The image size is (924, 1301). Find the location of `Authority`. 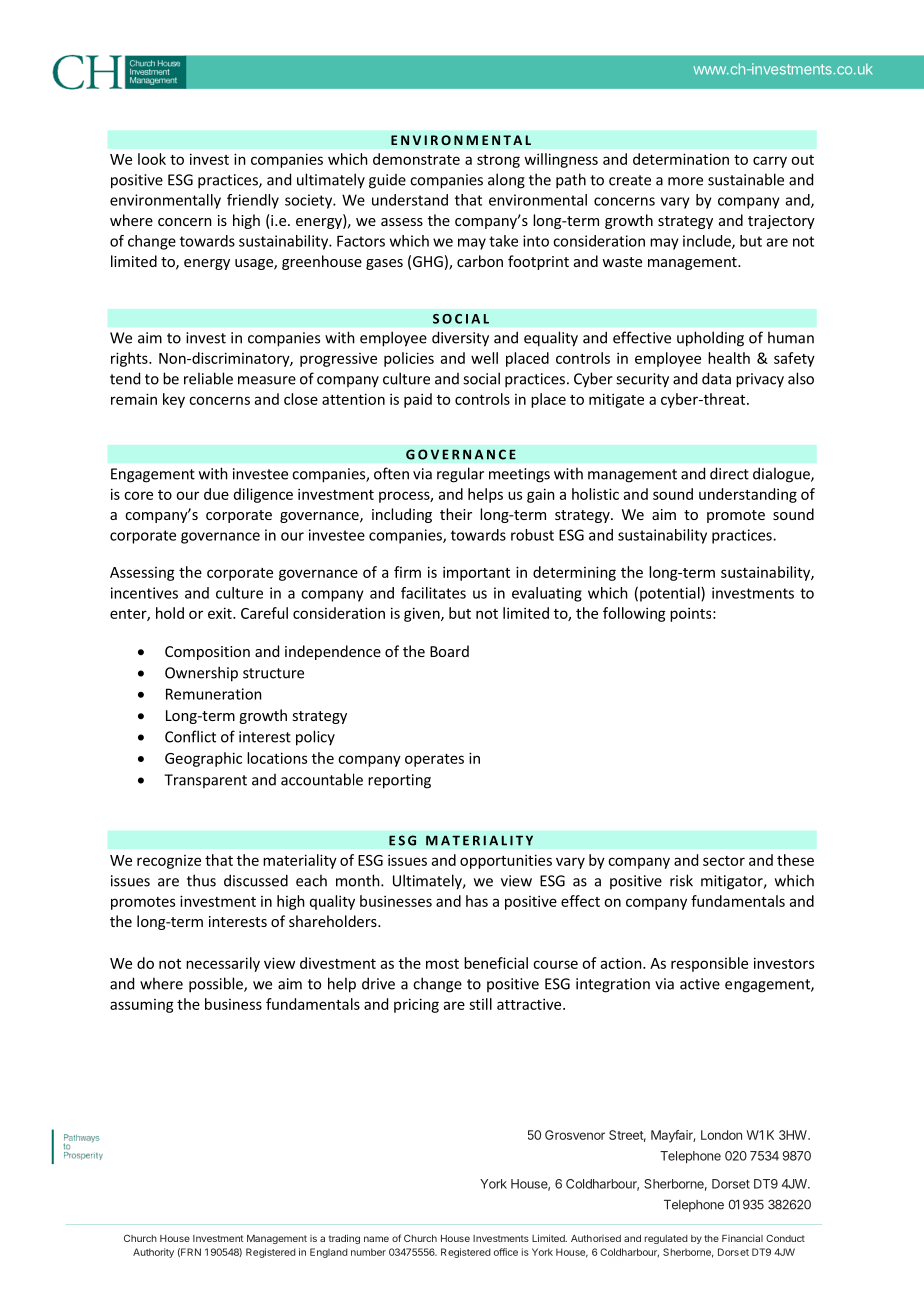

Authority is located at coordinates (153, 1253).
